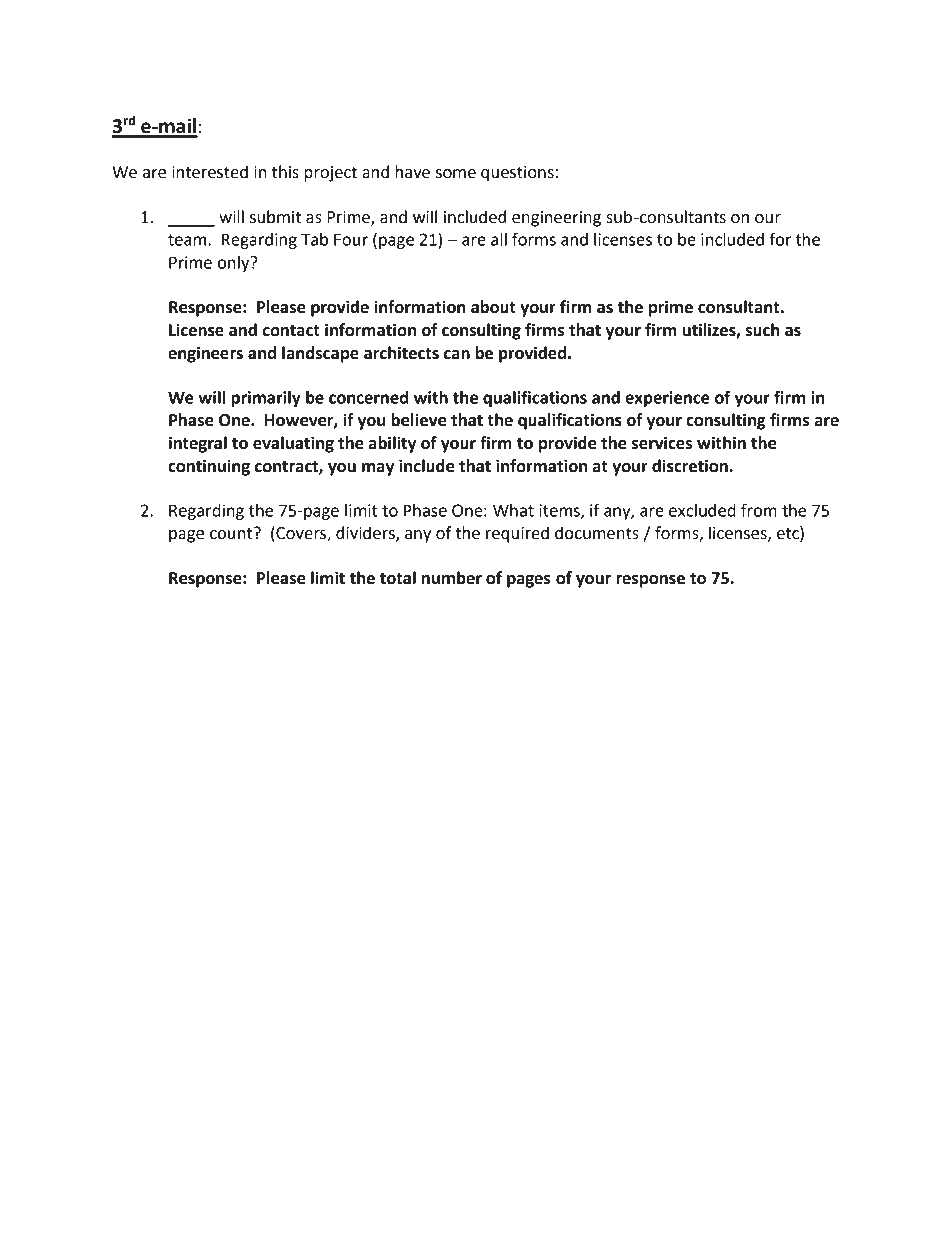  Describe the element at coordinates (556, 219) in the image. I see `engineering` at that location.
